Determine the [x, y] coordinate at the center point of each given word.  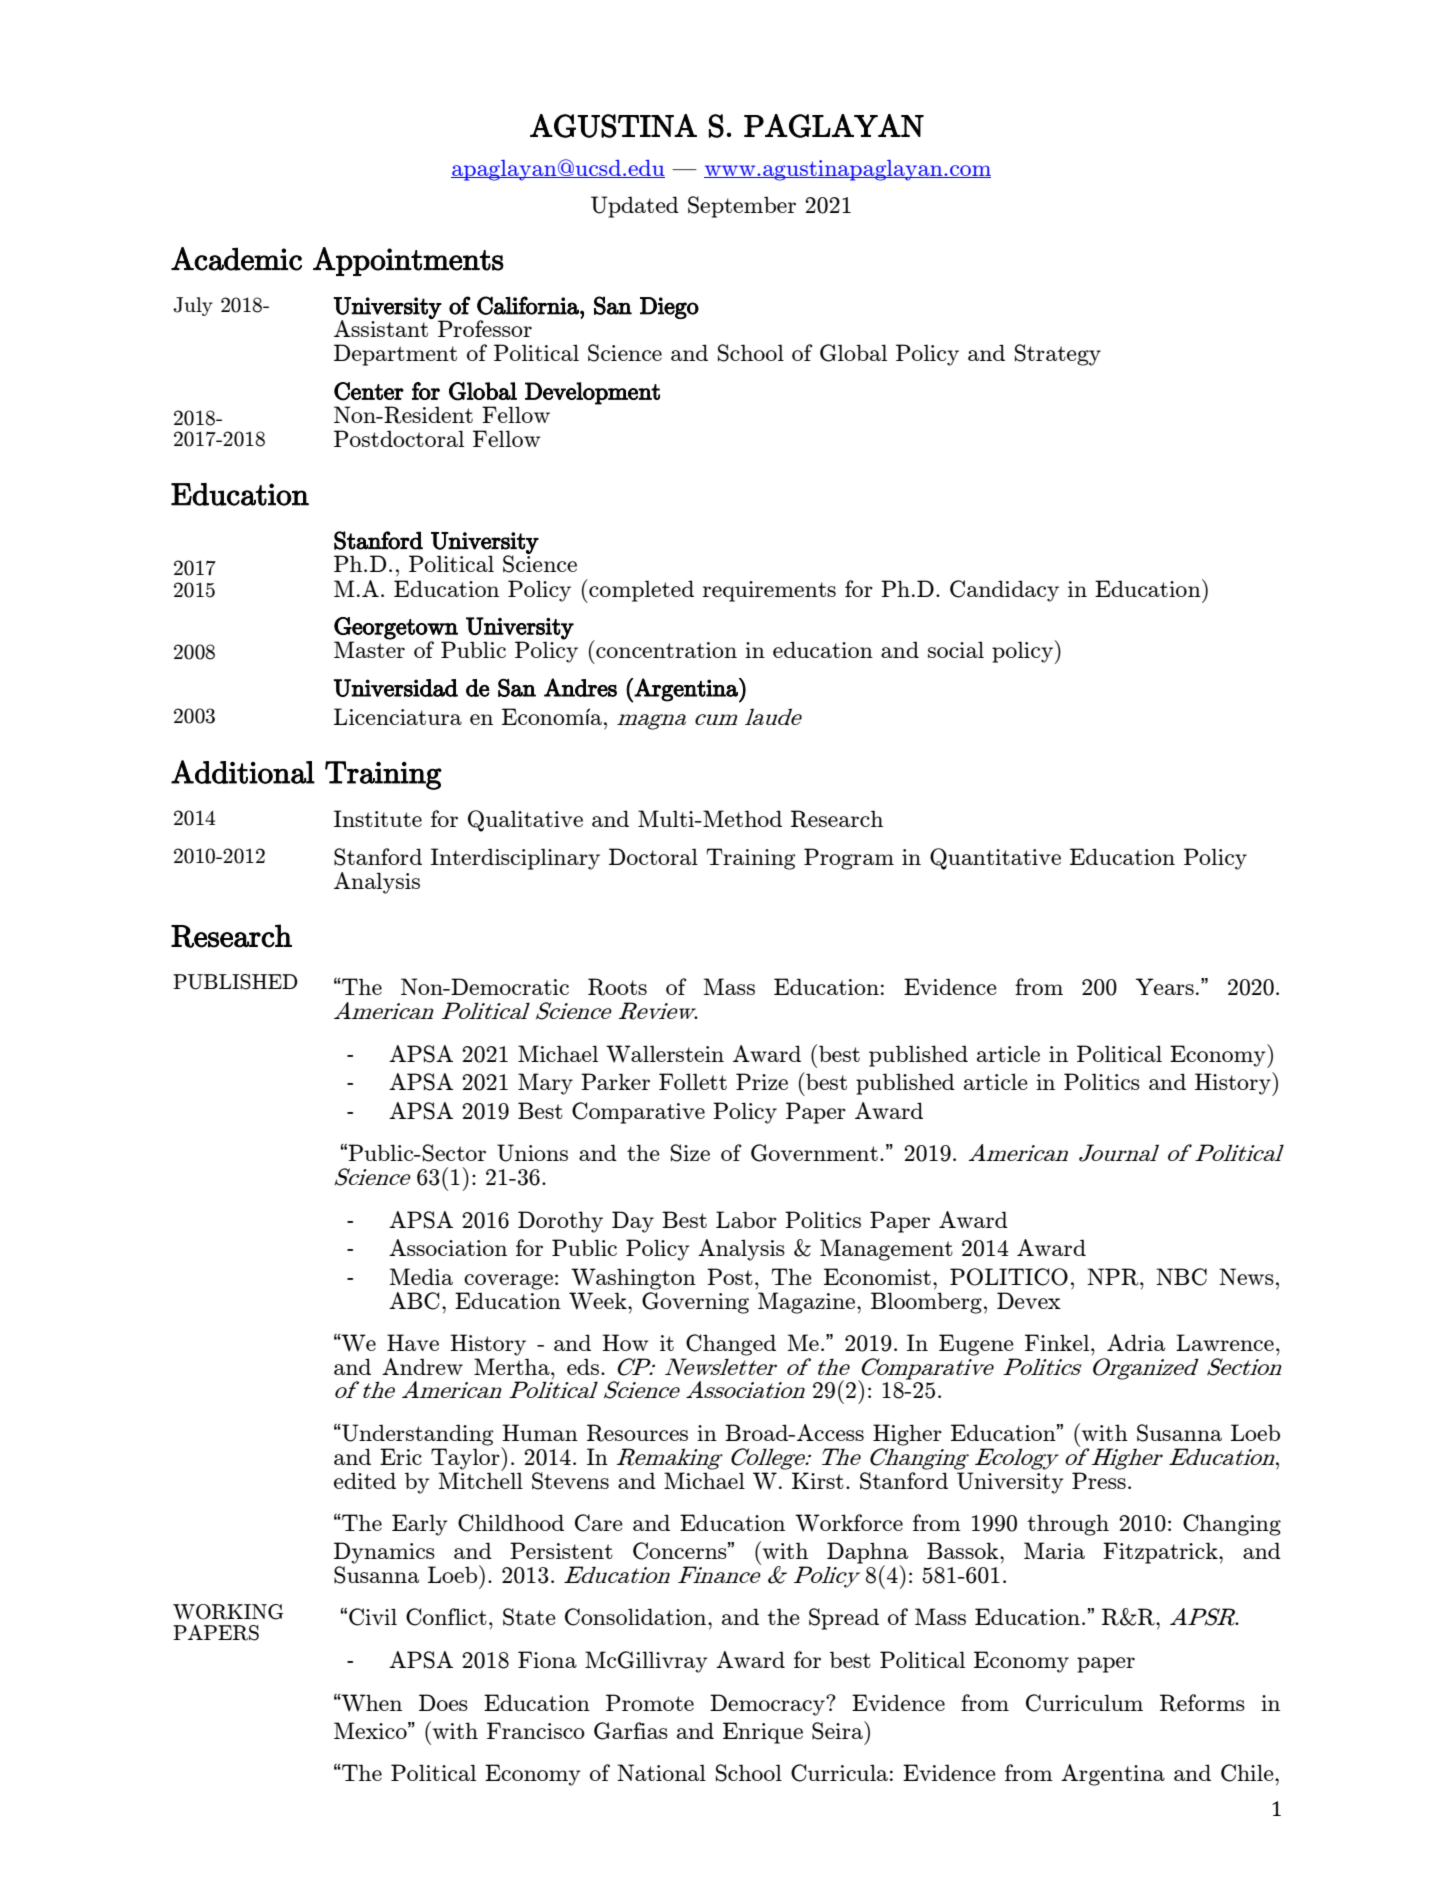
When [371, 1703]
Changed [731, 1345]
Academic [236, 259]
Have [413, 1342]
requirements [769, 591]
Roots [617, 987]
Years [1165, 986]
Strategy [1058, 355]
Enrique [763, 1733]
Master [369, 648]
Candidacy [1004, 591]
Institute [378, 818]
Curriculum [1084, 1703]
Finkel [1058, 1342]
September [742, 207]
